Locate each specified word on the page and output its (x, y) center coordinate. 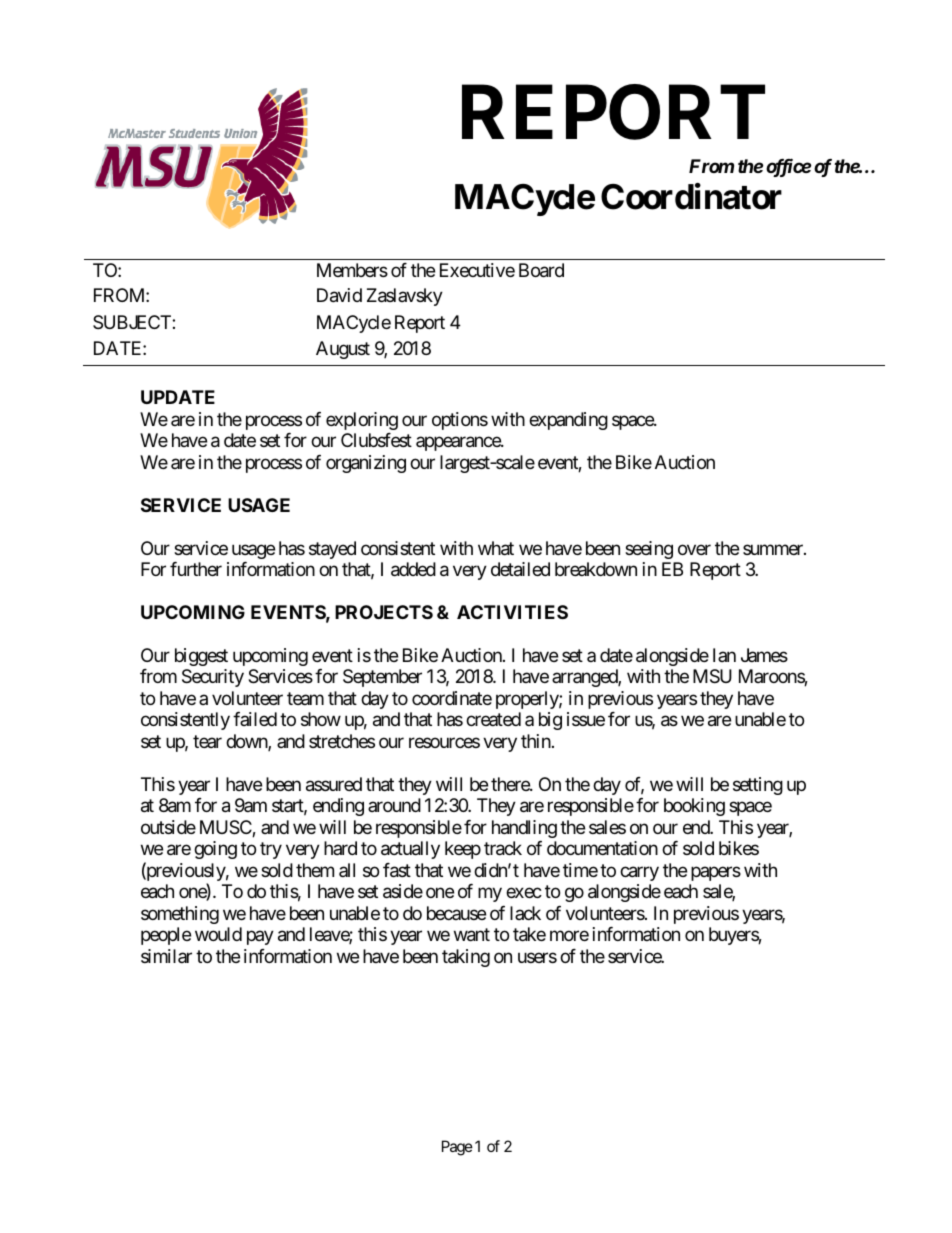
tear (207, 741)
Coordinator (691, 196)
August (343, 350)
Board (541, 270)
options (460, 421)
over (694, 549)
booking (694, 807)
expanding (568, 421)
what (496, 548)
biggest (201, 657)
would (218, 934)
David (339, 295)
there (511, 784)
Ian (724, 655)
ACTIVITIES (512, 612)
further (196, 569)
